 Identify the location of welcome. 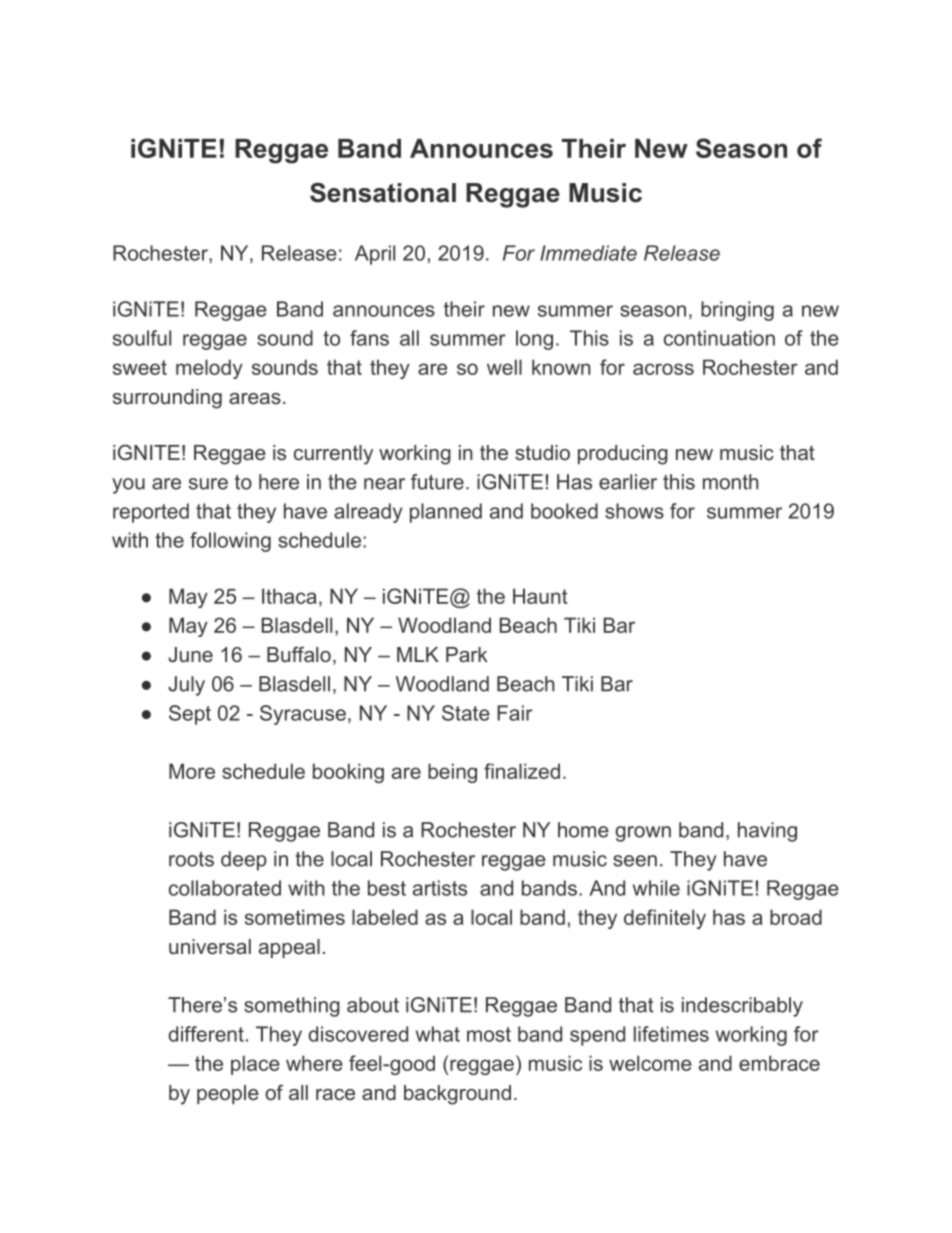
(650, 1063).
